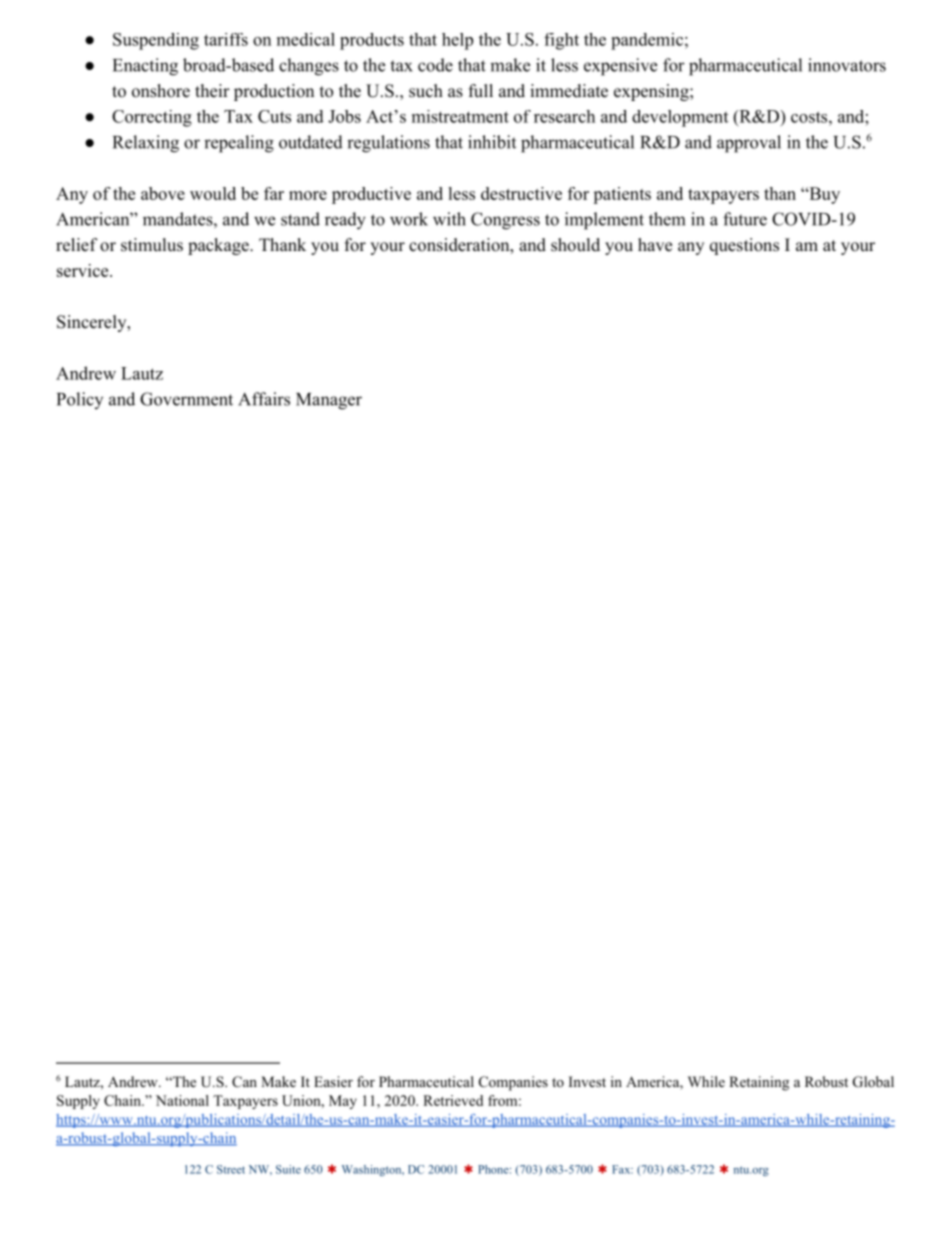 The image size is (952, 1233). What do you see at coordinates (809, 117) in the document?
I see `costs` at bounding box center [809, 117].
